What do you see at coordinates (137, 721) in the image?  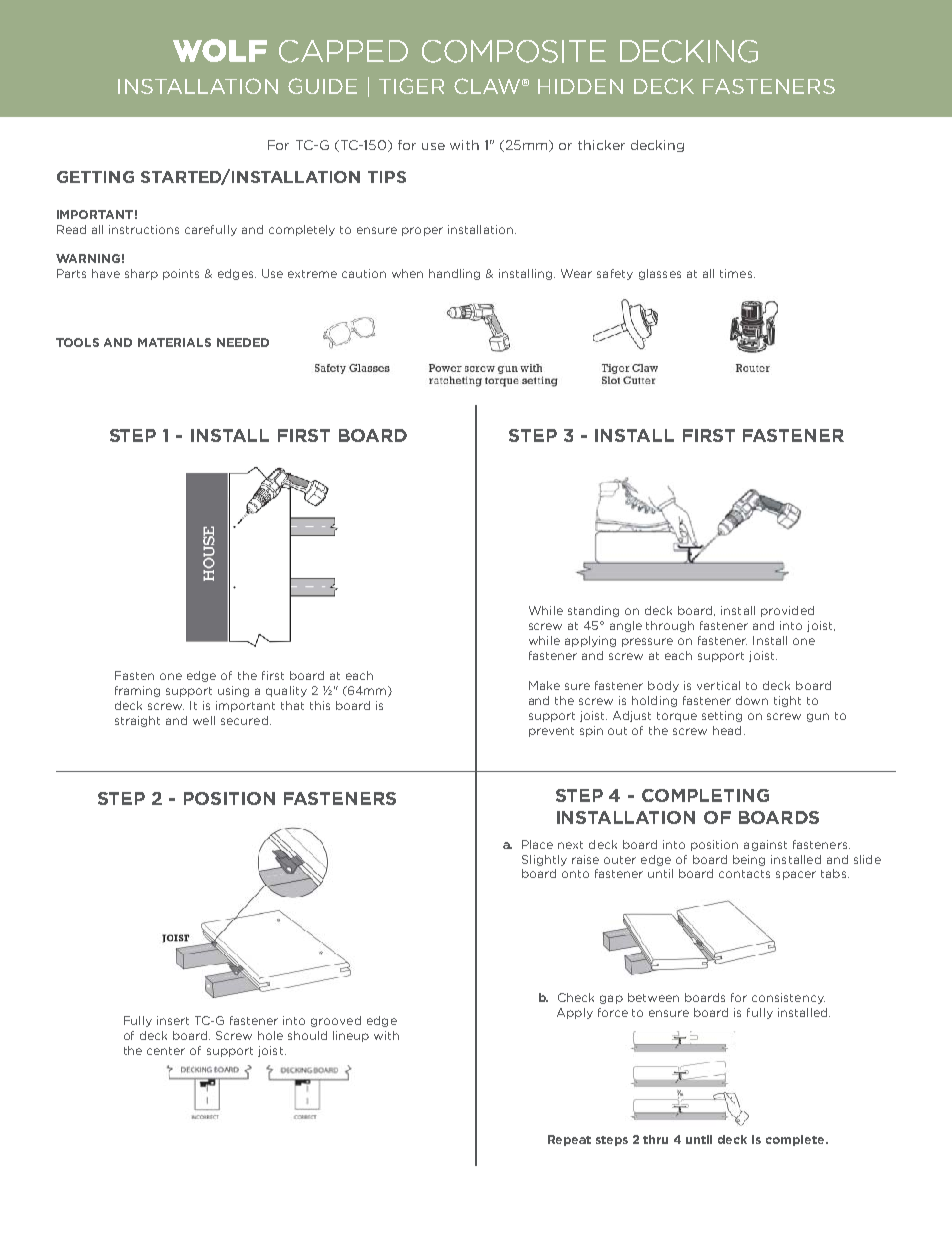 I see `straight` at bounding box center [137, 721].
